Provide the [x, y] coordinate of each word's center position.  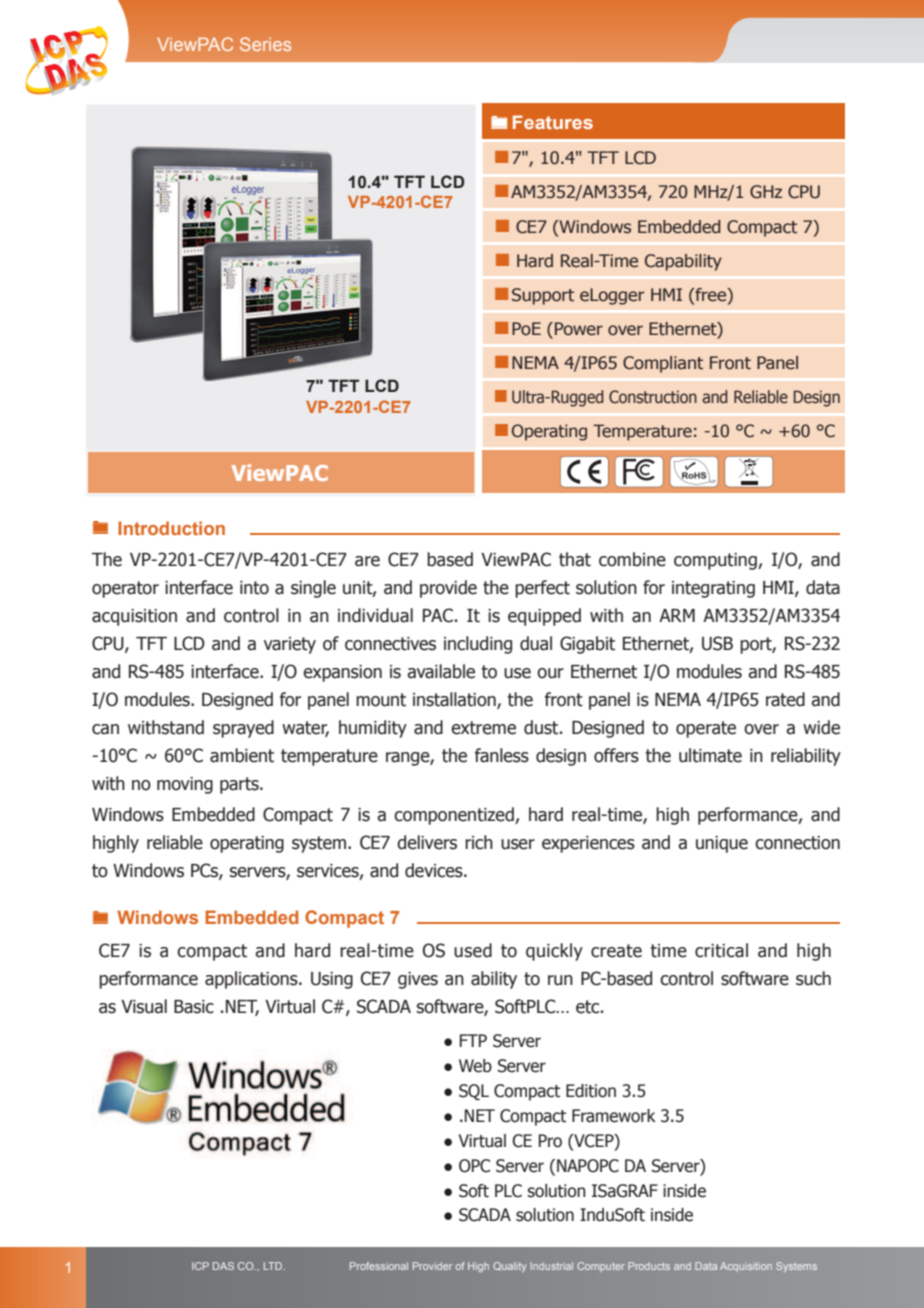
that [575, 559]
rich [479, 842]
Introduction [171, 528]
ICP [200, 1266]
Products [649, 1266]
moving [185, 785]
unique [722, 844]
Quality [510, 1267]
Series [265, 44]
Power [579, 329]
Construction [653, 397]
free [711, 295]
